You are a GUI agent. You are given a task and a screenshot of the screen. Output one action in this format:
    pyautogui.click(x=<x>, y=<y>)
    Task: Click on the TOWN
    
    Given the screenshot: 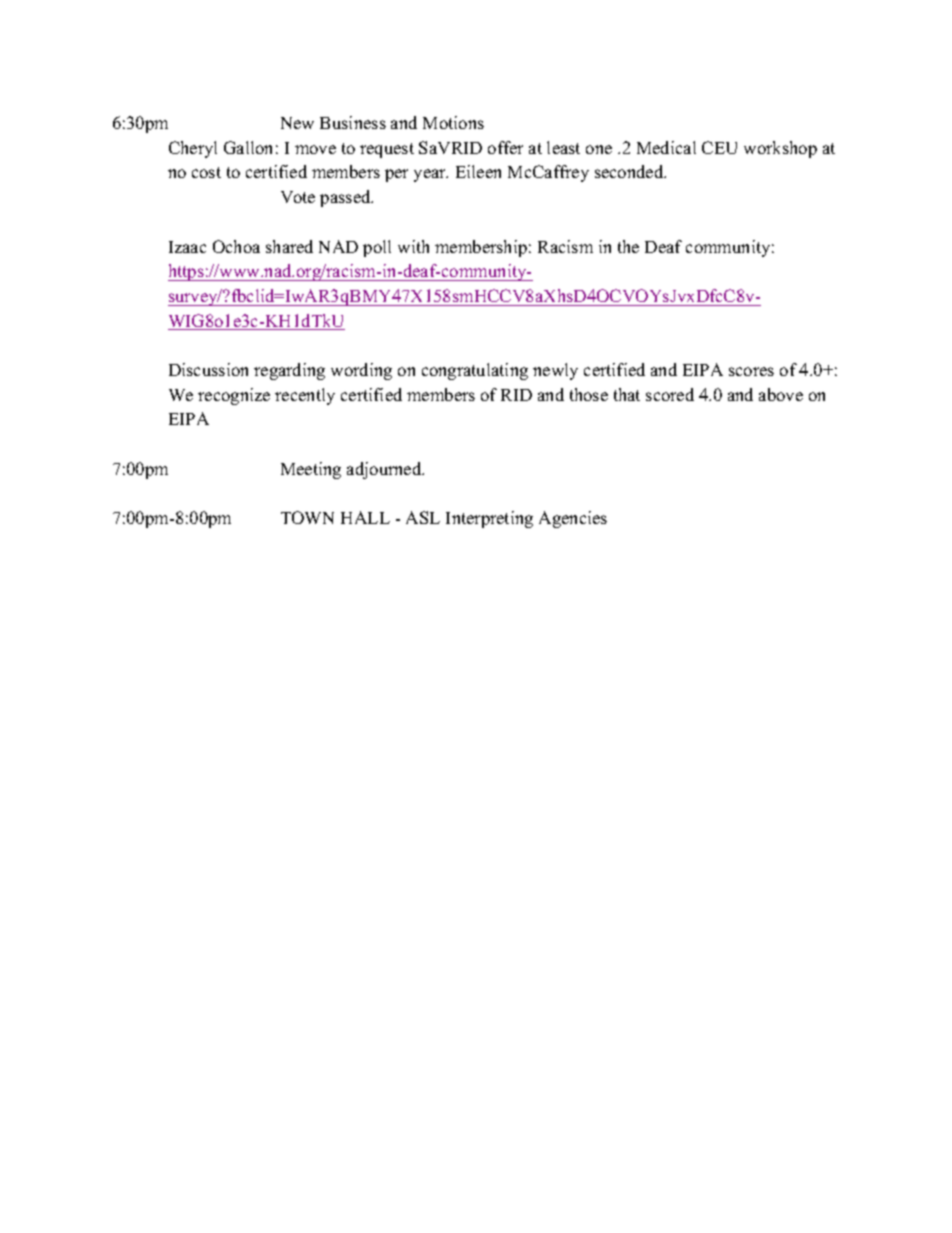 What is the action you would take?
    pyautogui.click(x=307, y=517)
